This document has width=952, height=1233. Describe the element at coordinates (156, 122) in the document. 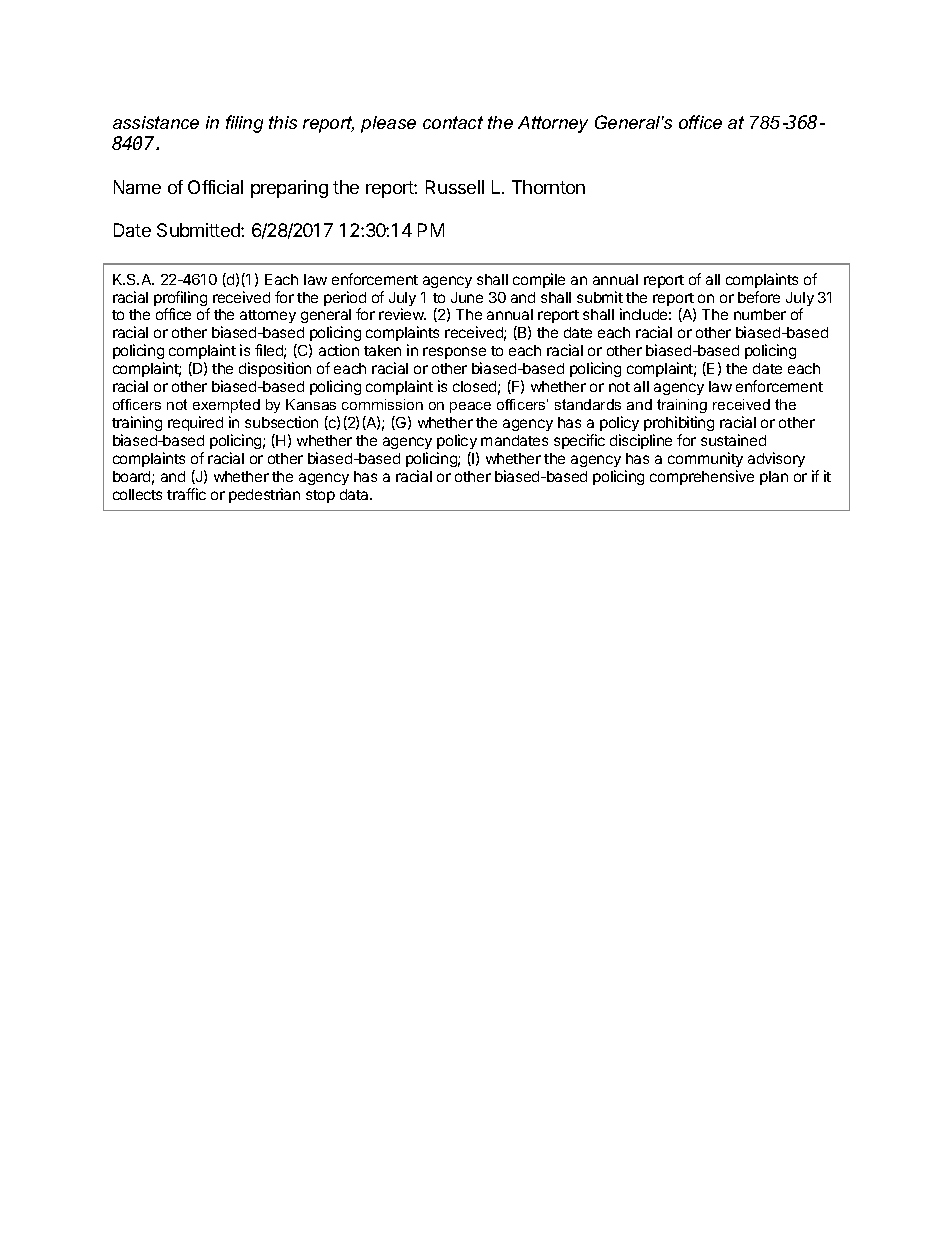

I see `assistance` at that location.
